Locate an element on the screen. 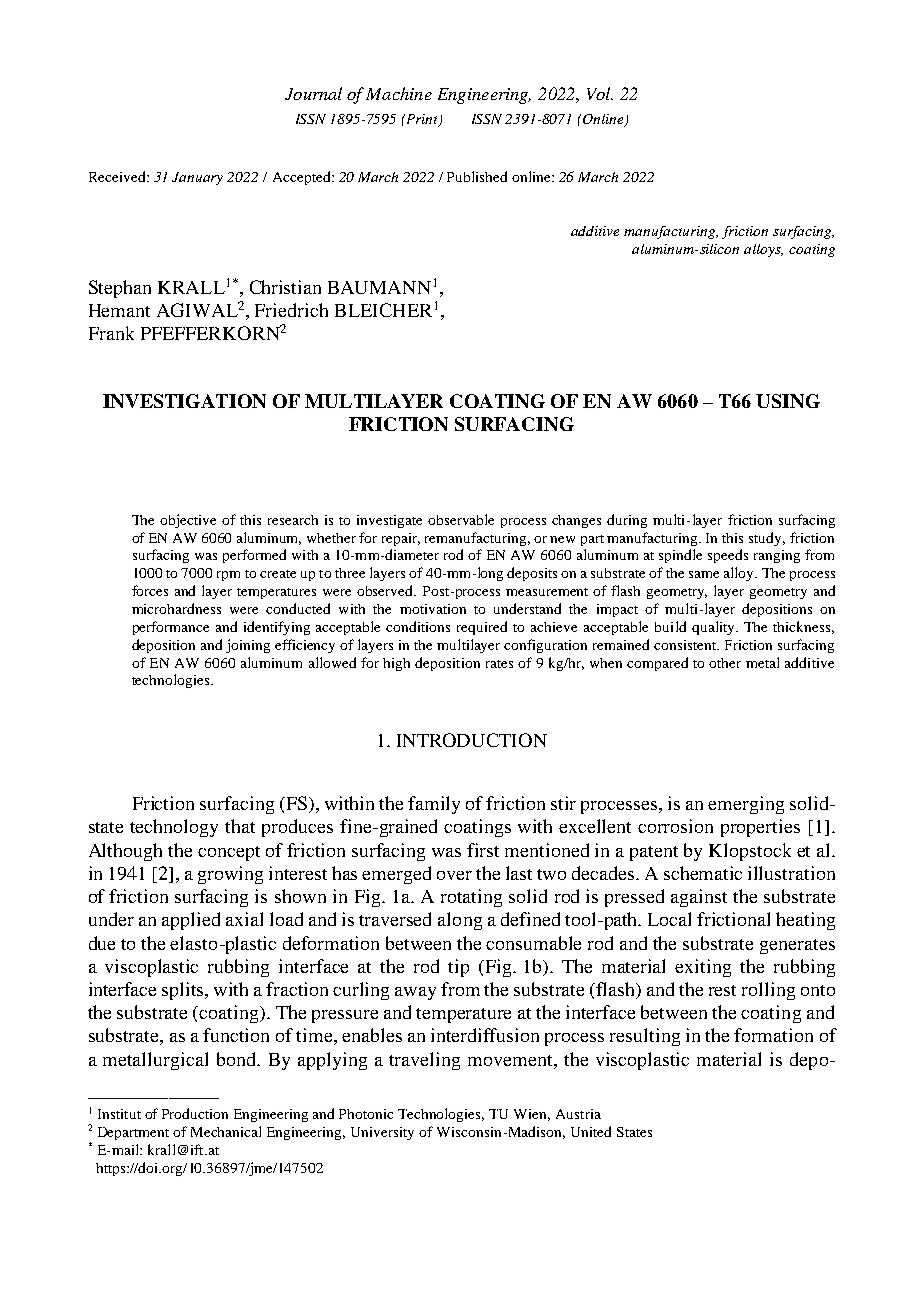 This screenshot has height=1308, width=924. INVESTIGATION is located at coordinates (184, 401).
